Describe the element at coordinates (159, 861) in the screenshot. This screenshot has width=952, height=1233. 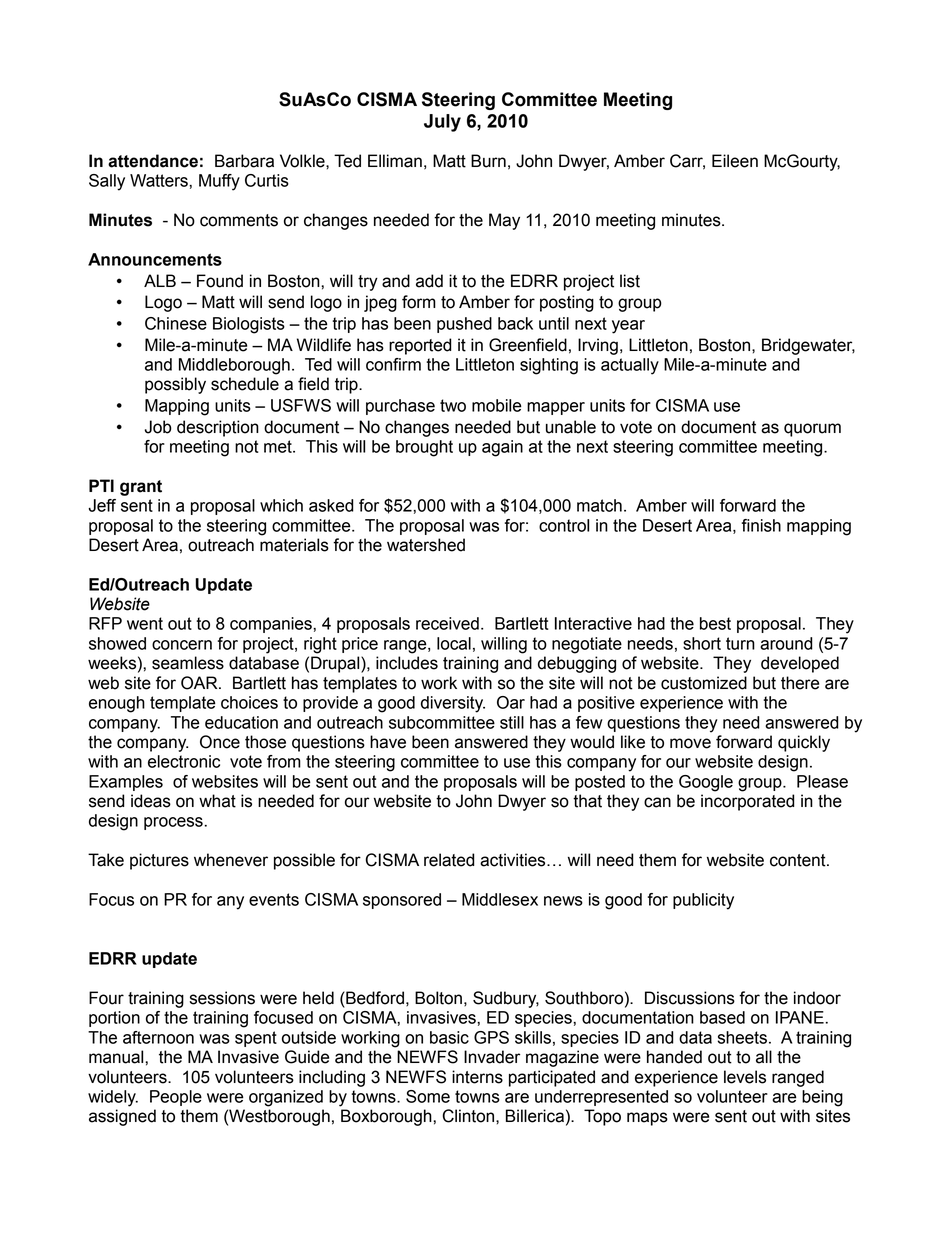
I see `pictures` at that location.
